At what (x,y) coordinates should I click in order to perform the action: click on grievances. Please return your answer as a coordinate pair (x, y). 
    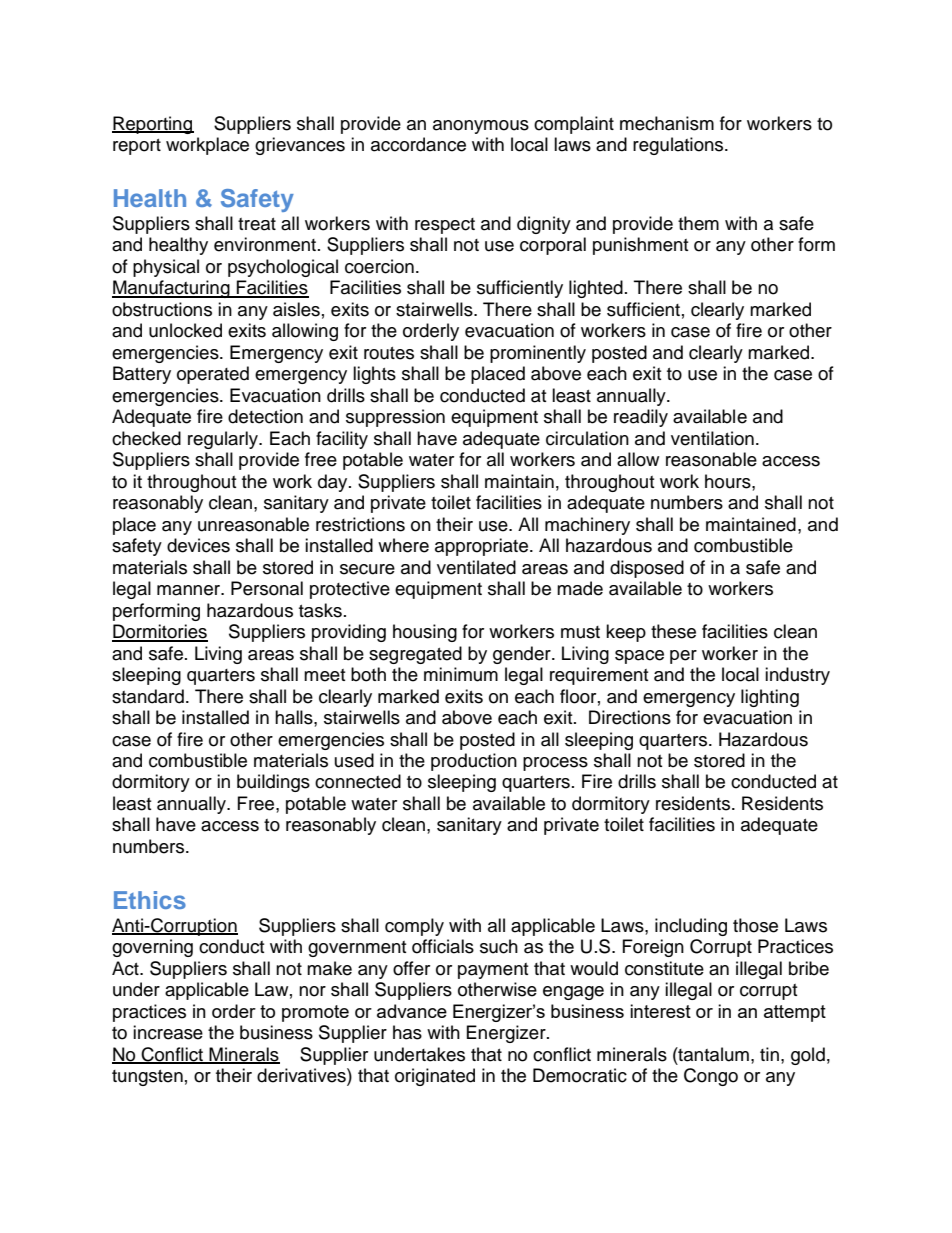
    Looking at the image, I should click on (300, 146).
